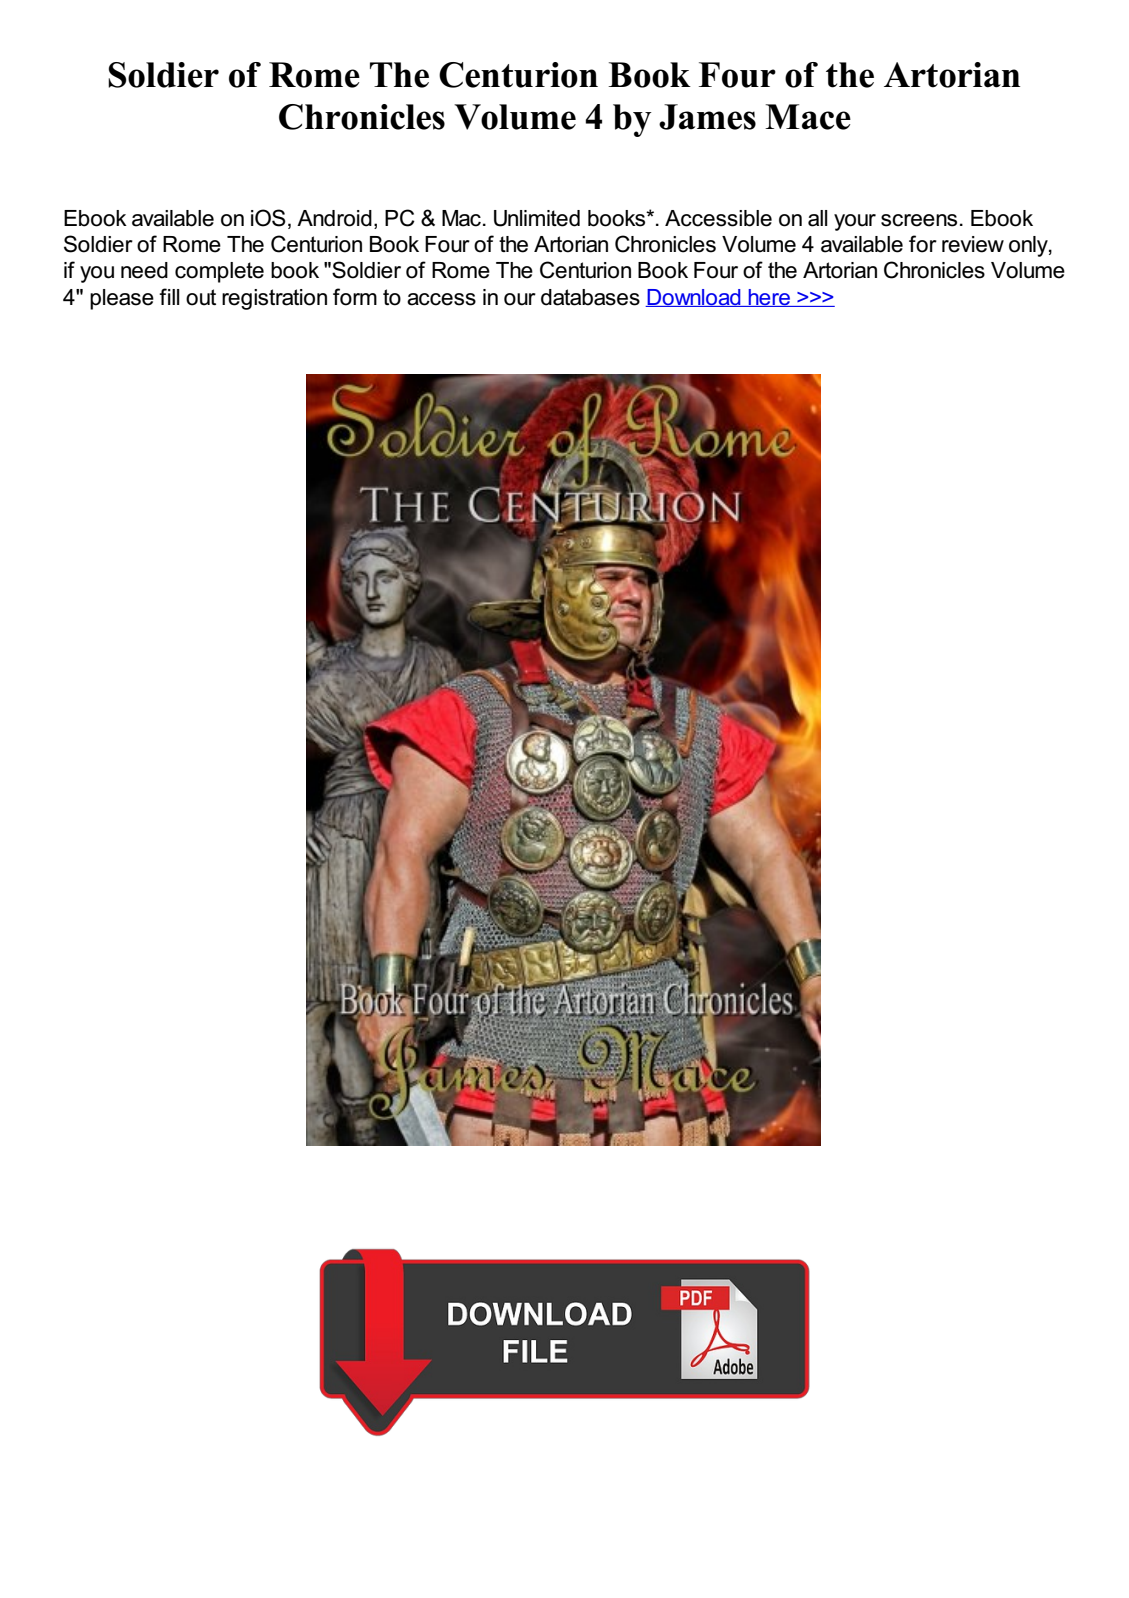 Image resolution: width=1129 pixels, height=1598 pixels. What do you see at coordinates (769, 298) in the document?
I see `here` at bounding box center [769, 298].
